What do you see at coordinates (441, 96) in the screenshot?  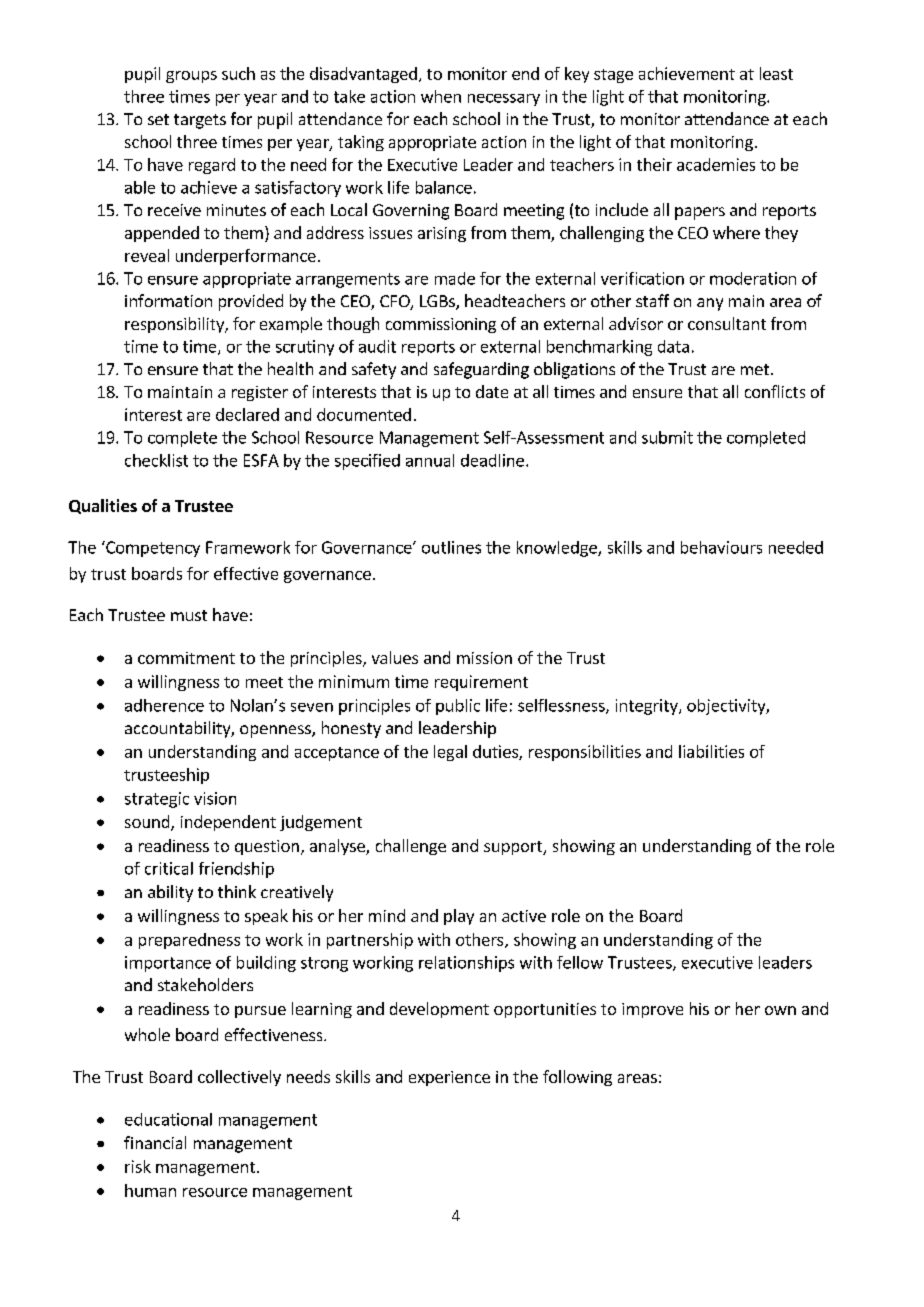 I see `when` at bounding box center [441, 96].
